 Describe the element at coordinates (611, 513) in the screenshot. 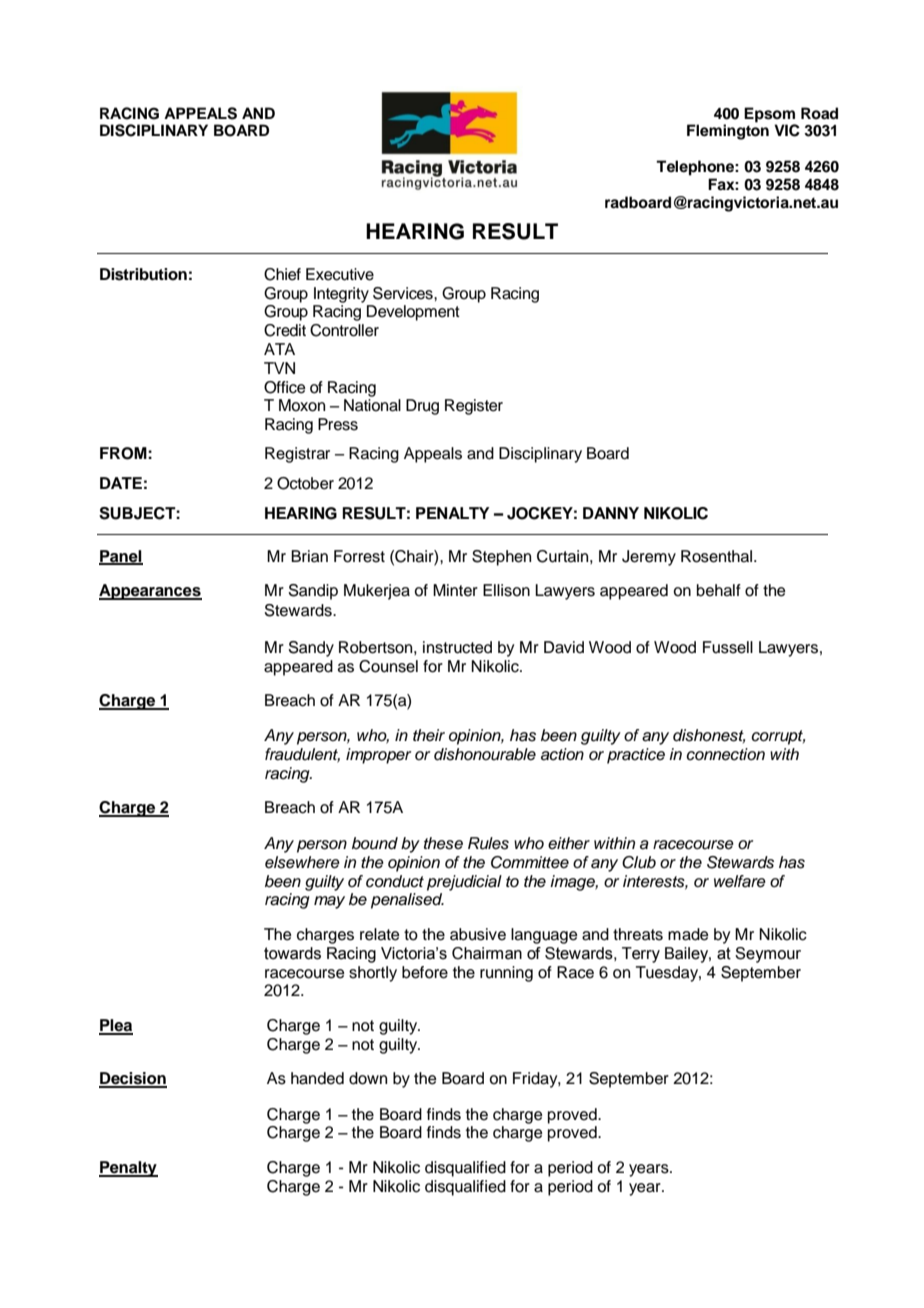

I see `DANNY` at that location.
